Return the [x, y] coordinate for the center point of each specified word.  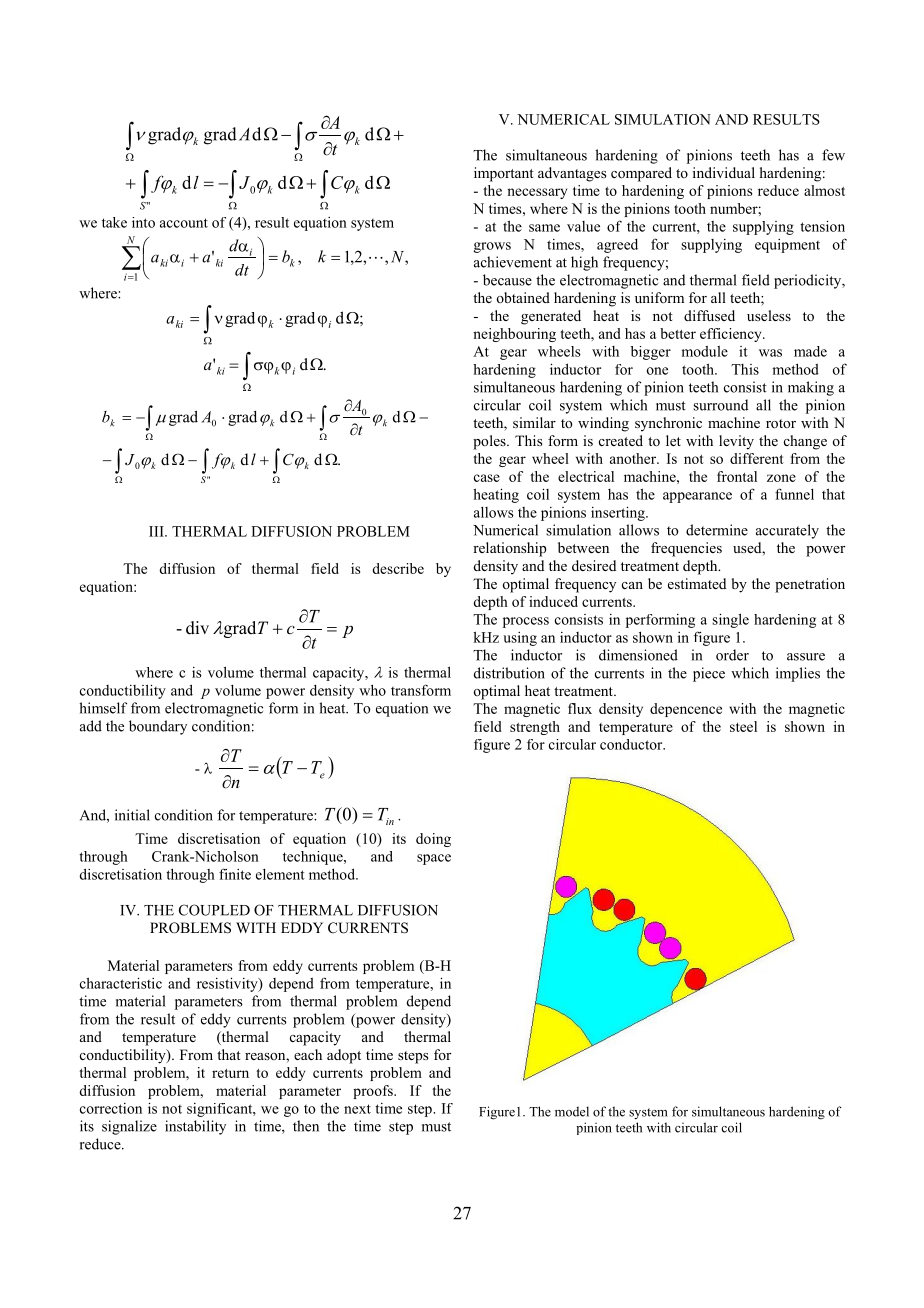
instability [195, 1127]
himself [103, 708]
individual [724, 172]
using [520, 639]
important [504, 174]
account [184, 223]
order [732, 655]
